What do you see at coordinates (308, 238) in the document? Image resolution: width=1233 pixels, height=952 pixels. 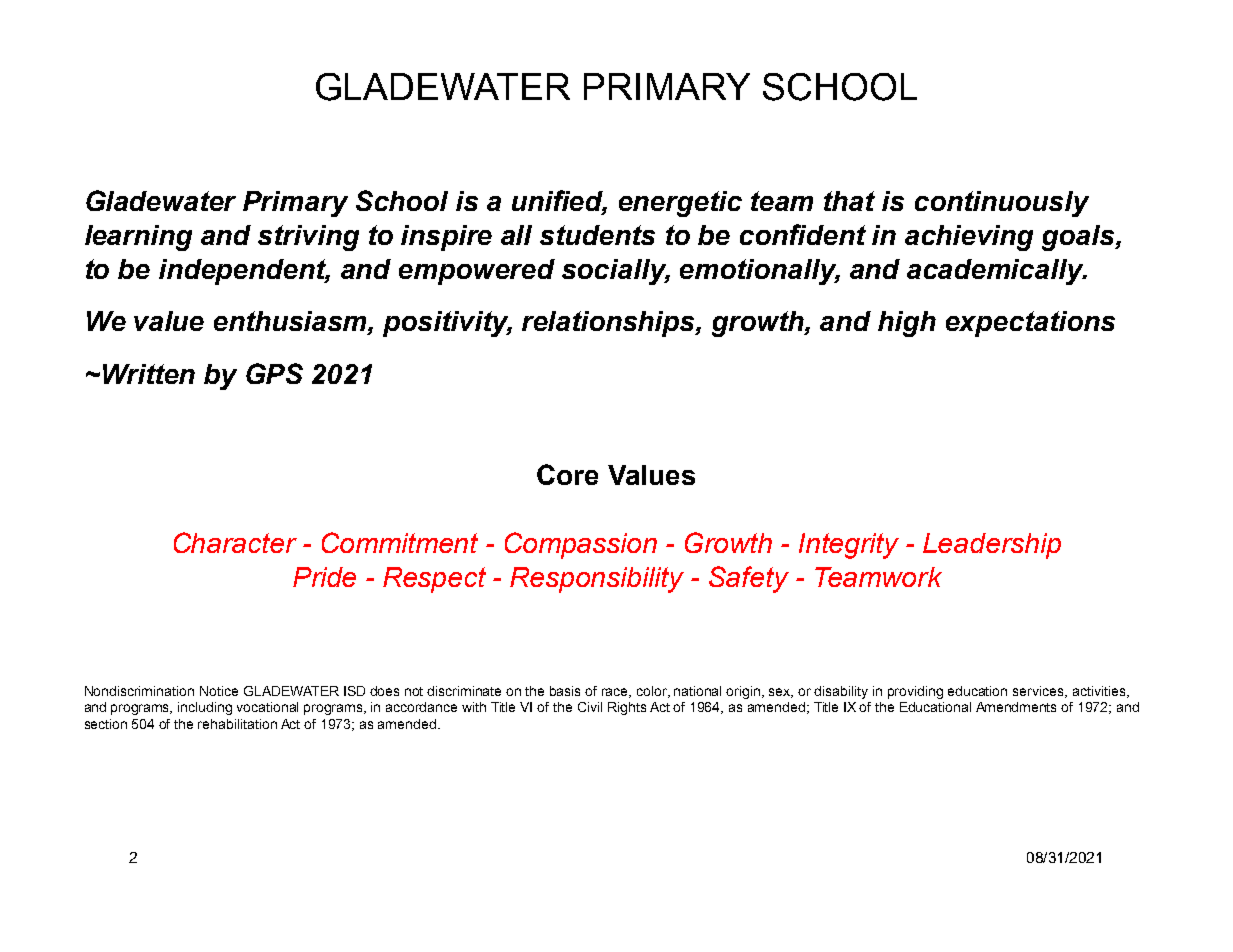 I see `striving` at bounding box center [308, 238].
